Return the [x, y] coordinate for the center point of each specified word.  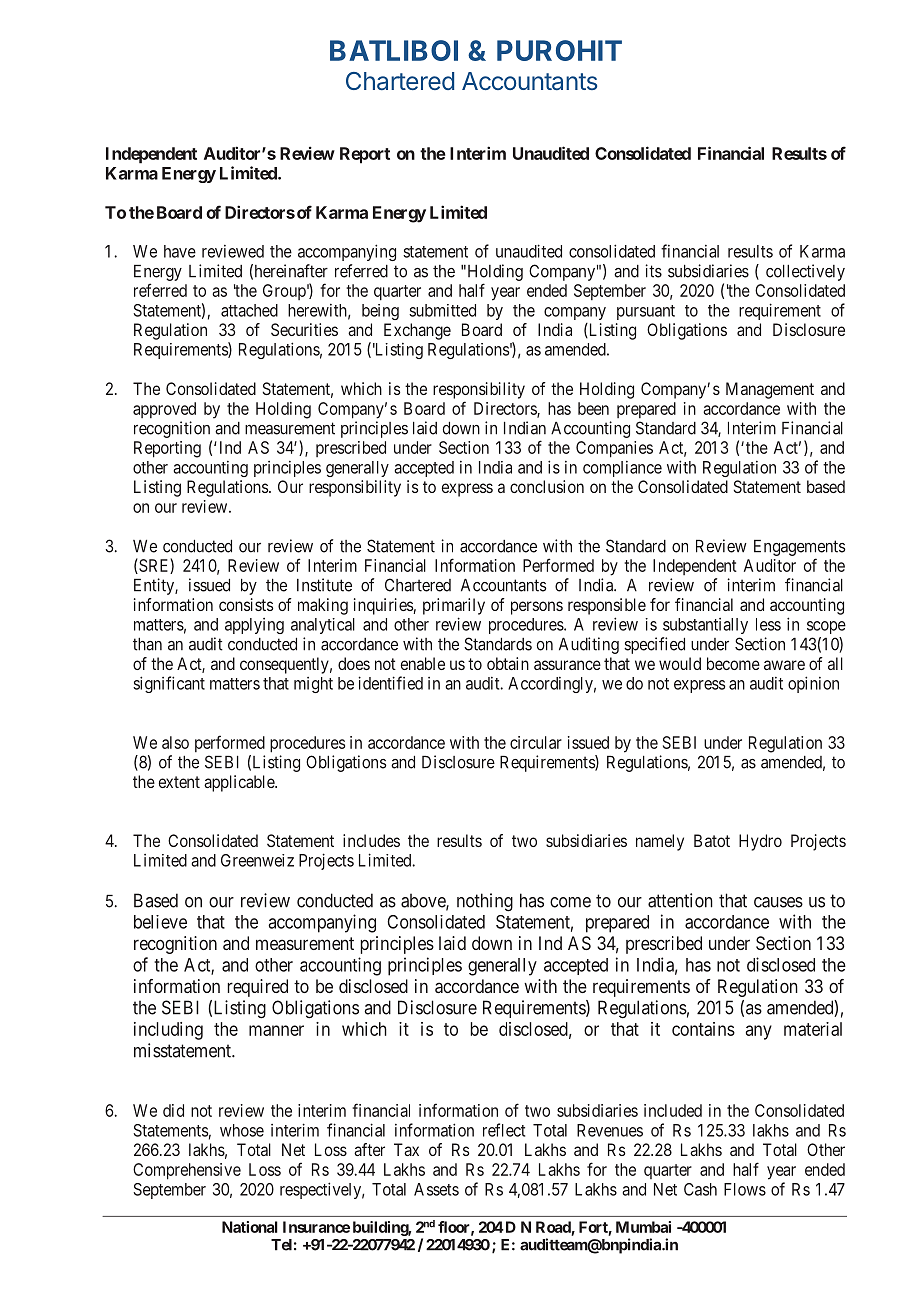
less [768, 624]
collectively [805, 272]
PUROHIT [559, 50]
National [250, 1227]
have [180, 251]
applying [254, 626]
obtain [508, 663]
